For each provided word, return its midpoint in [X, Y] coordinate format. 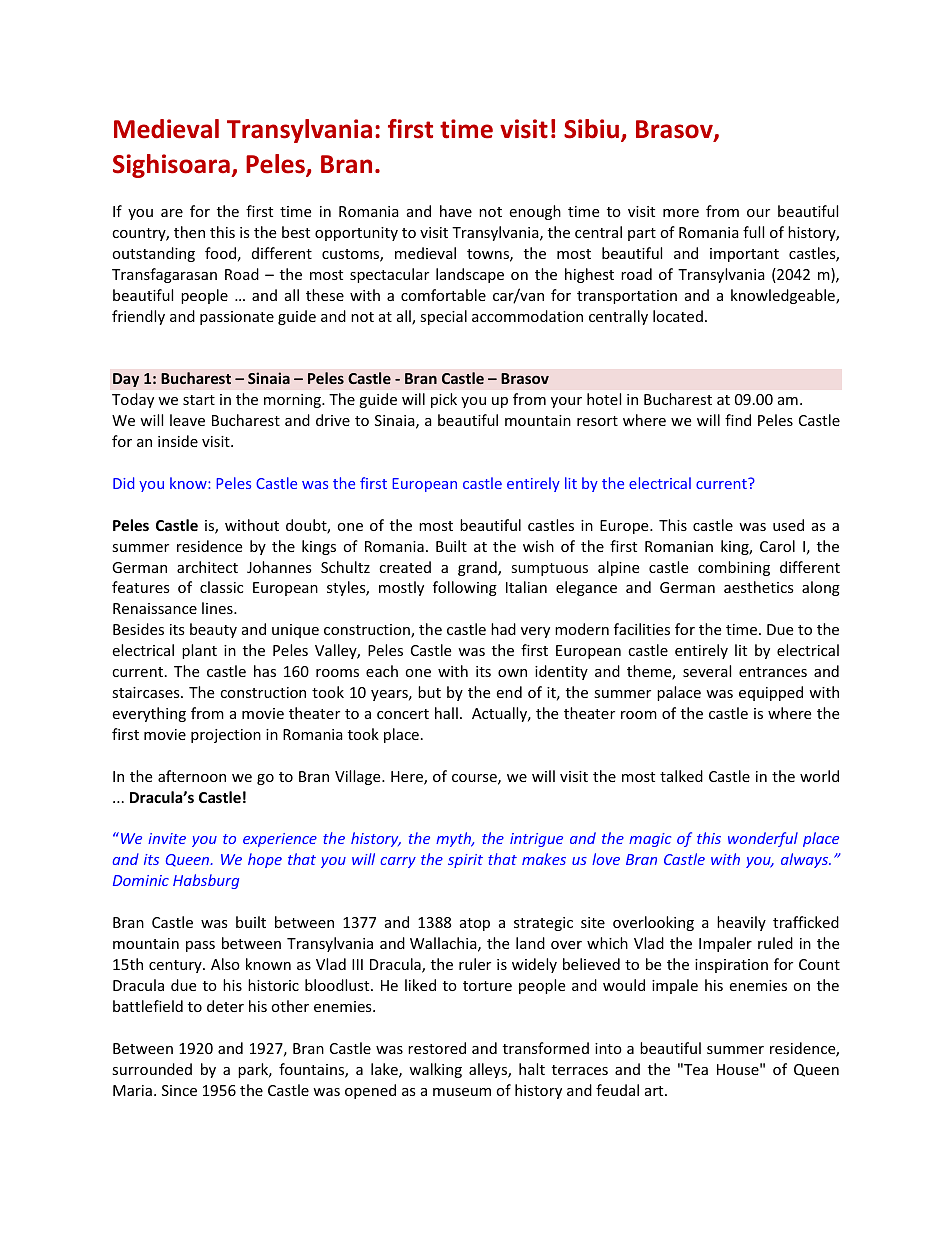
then [189, 232]
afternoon [192, 776]
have [456, 211]
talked [681, 776]
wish [538, 546]
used [788, 525]
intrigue [536, 840]
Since [179, 1090]
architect [207, 567]
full [753, 232]
